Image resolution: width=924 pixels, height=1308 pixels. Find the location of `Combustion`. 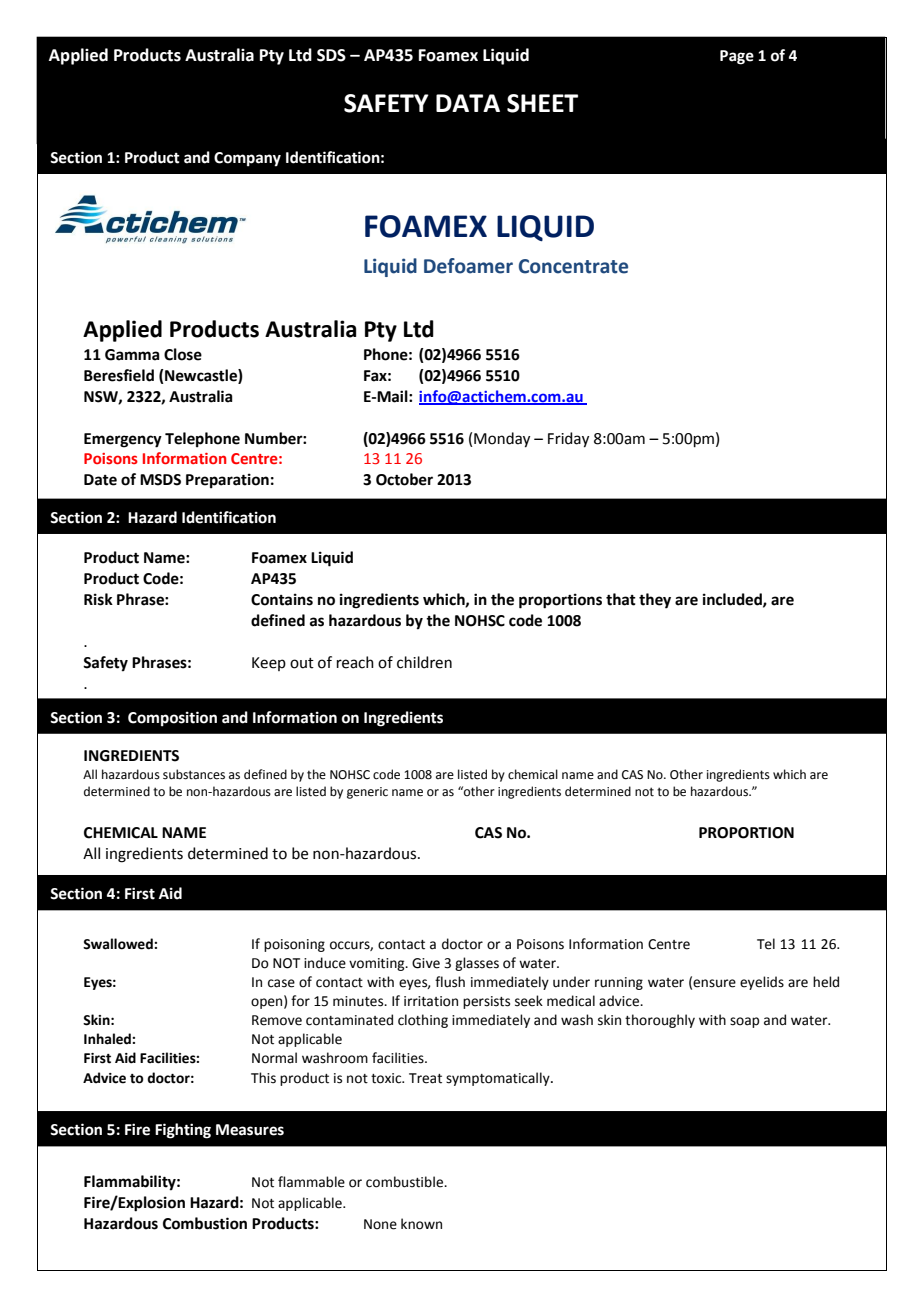

Combustion is located at coordinates (205, 1223).
